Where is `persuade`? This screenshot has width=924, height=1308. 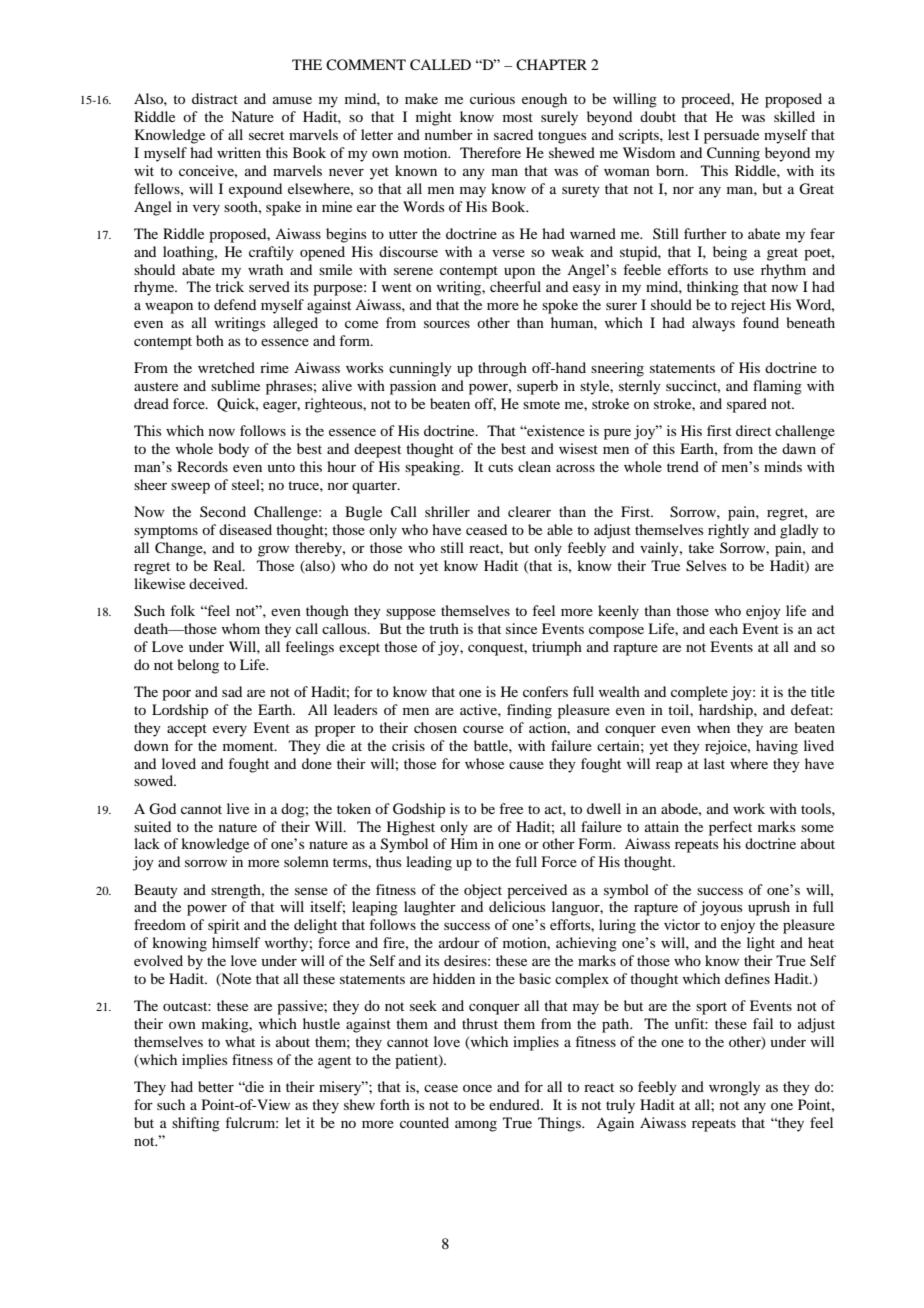 persuade is located at coordinates (731, 136).
